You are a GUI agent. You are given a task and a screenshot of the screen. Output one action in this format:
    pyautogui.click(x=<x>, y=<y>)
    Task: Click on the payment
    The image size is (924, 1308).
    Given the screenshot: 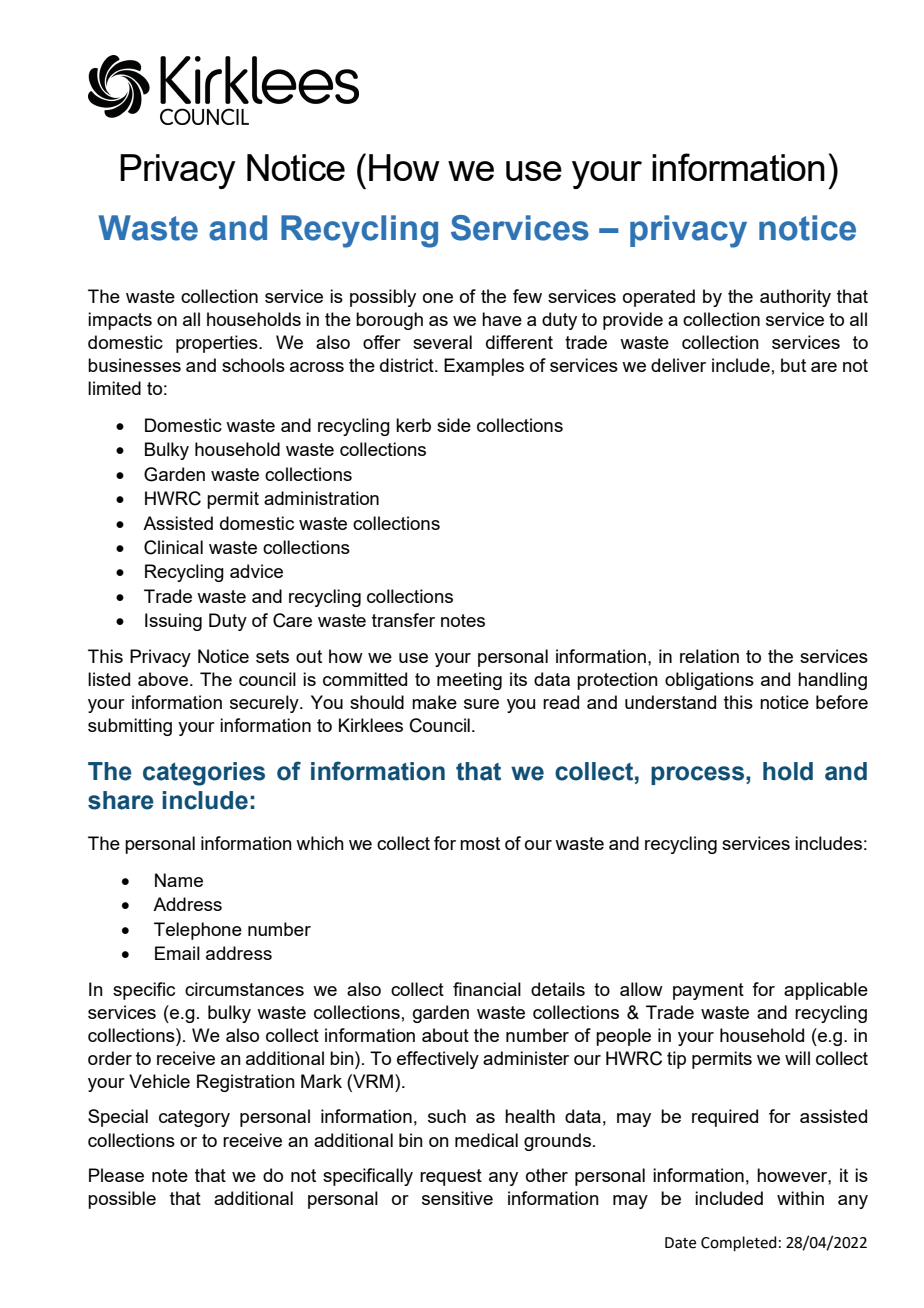 What is the action you would take?
    pyautogui.click(x=708, y=991)
